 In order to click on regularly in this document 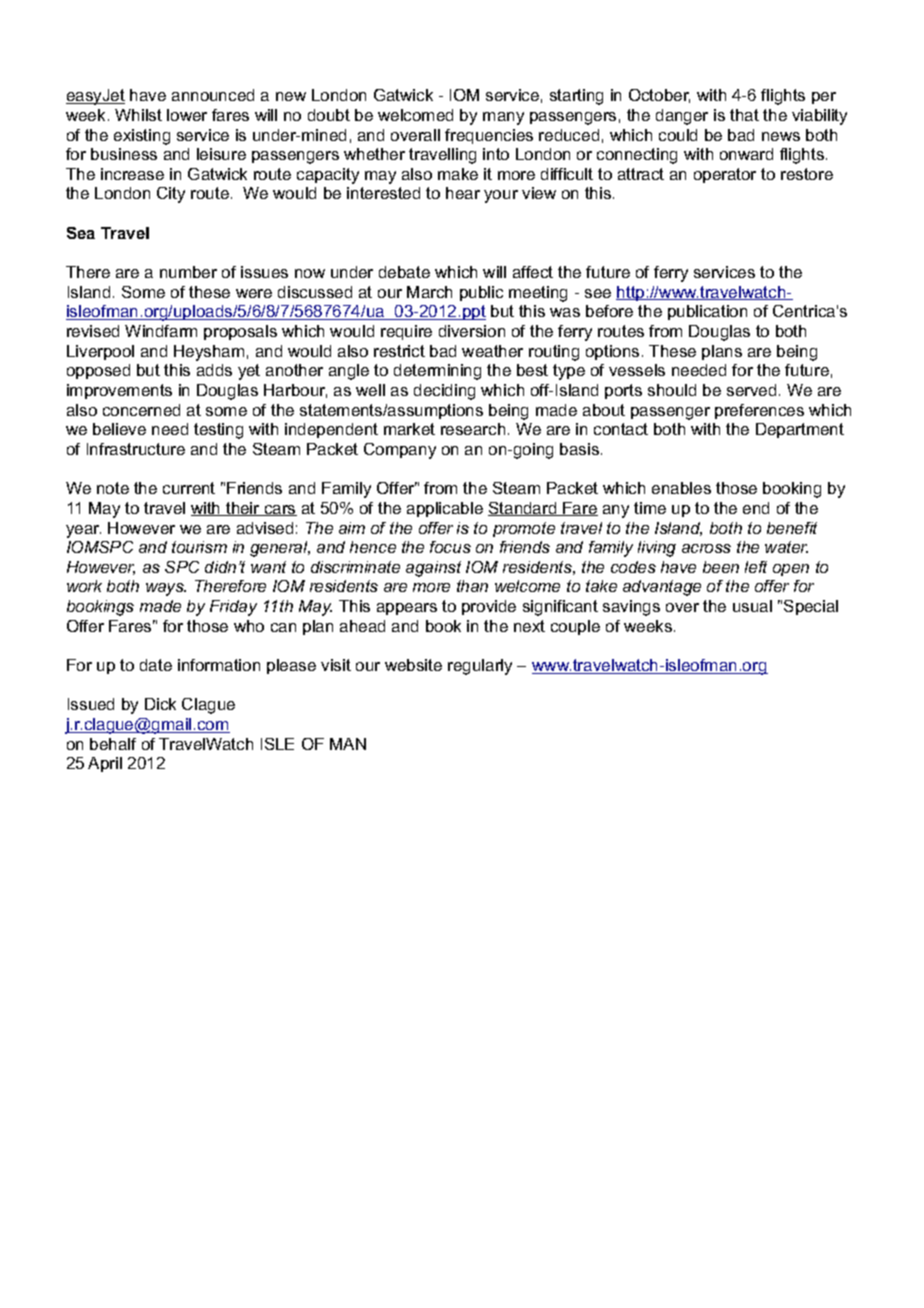, I will do `click(480, 667)`.
